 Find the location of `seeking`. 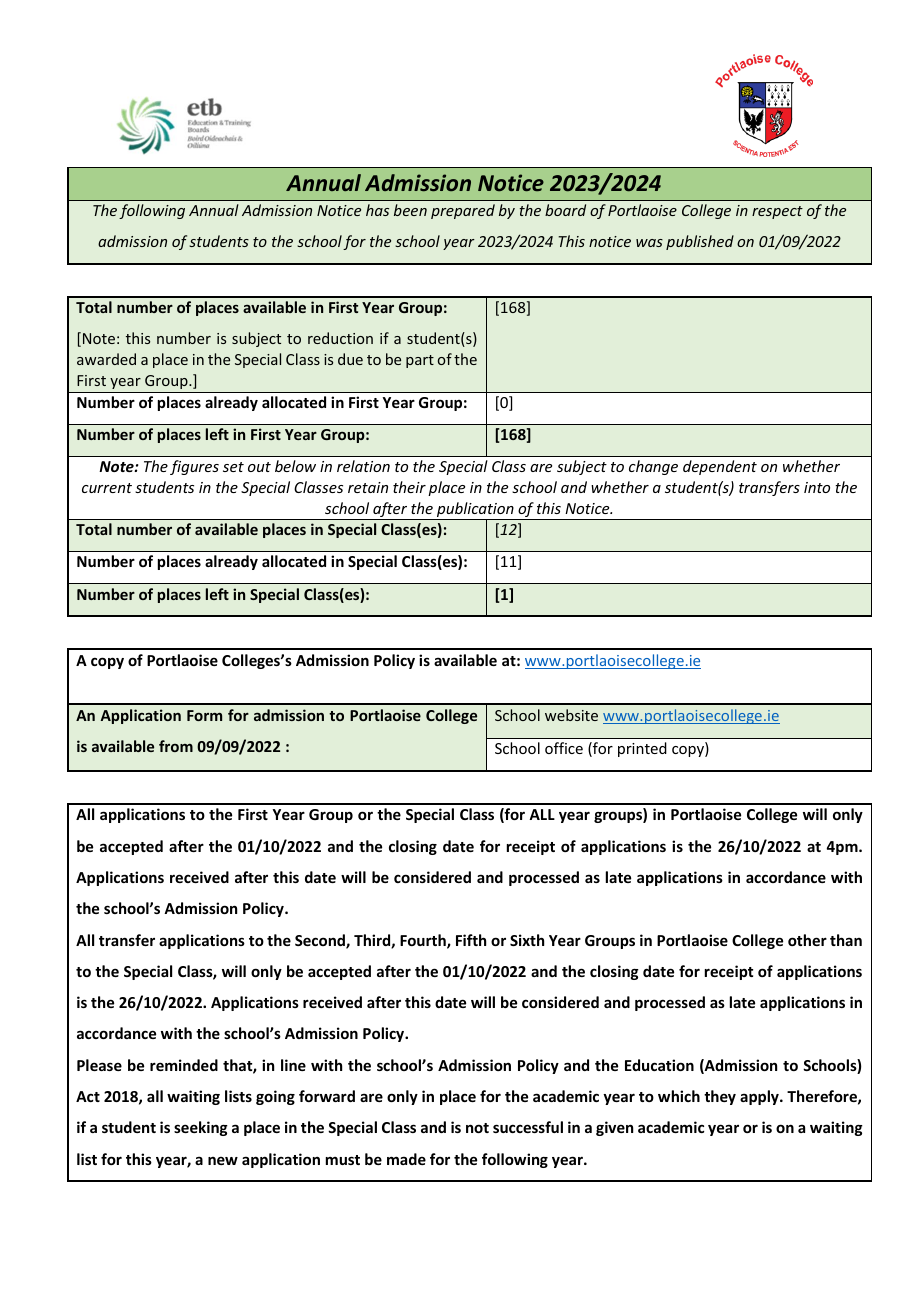

seeking is located at coordinates (201, 1128).
